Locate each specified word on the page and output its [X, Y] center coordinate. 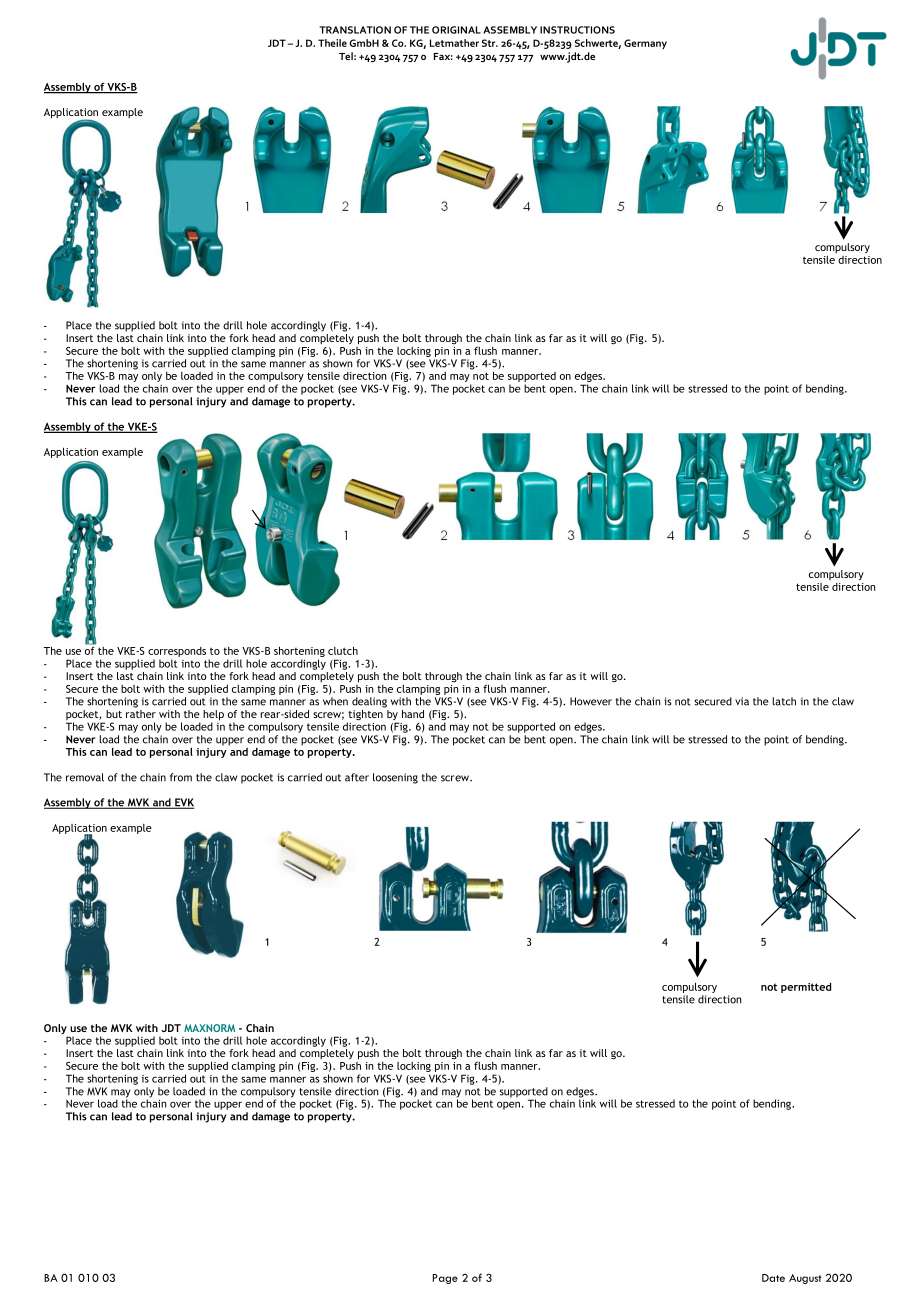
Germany [645, 44]
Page [445, 1279]
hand [413, 714]
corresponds [177, 652]
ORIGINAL [456, 30]
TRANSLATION [355, 30]
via [742, 701]
